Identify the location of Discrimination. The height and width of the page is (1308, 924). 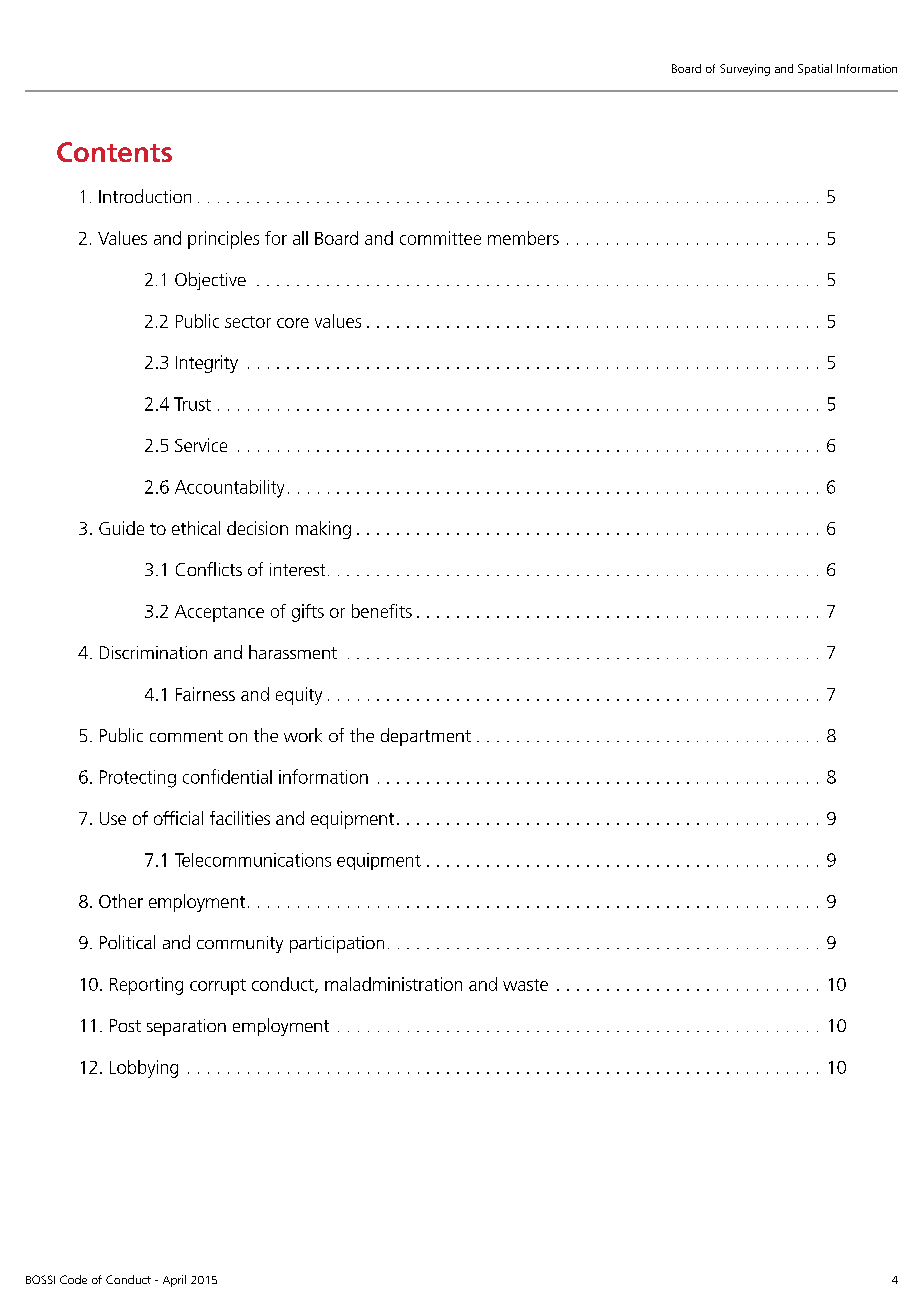
(153, 652).
